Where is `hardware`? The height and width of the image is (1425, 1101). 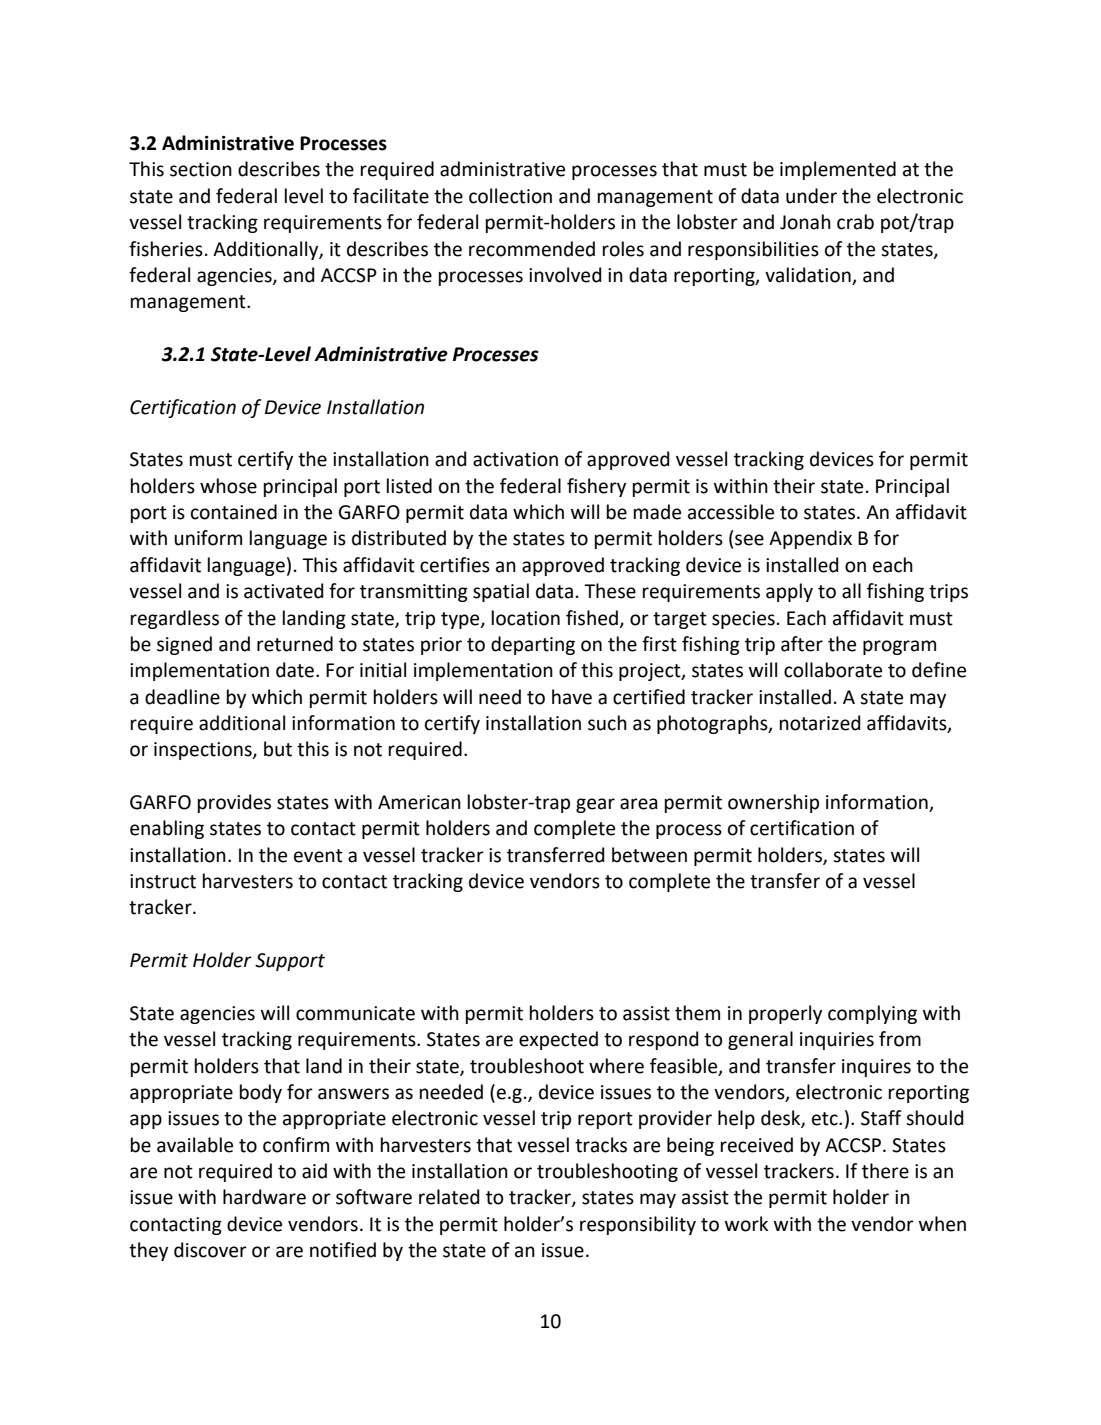
hardware is located at coordinates (264, 1197).
